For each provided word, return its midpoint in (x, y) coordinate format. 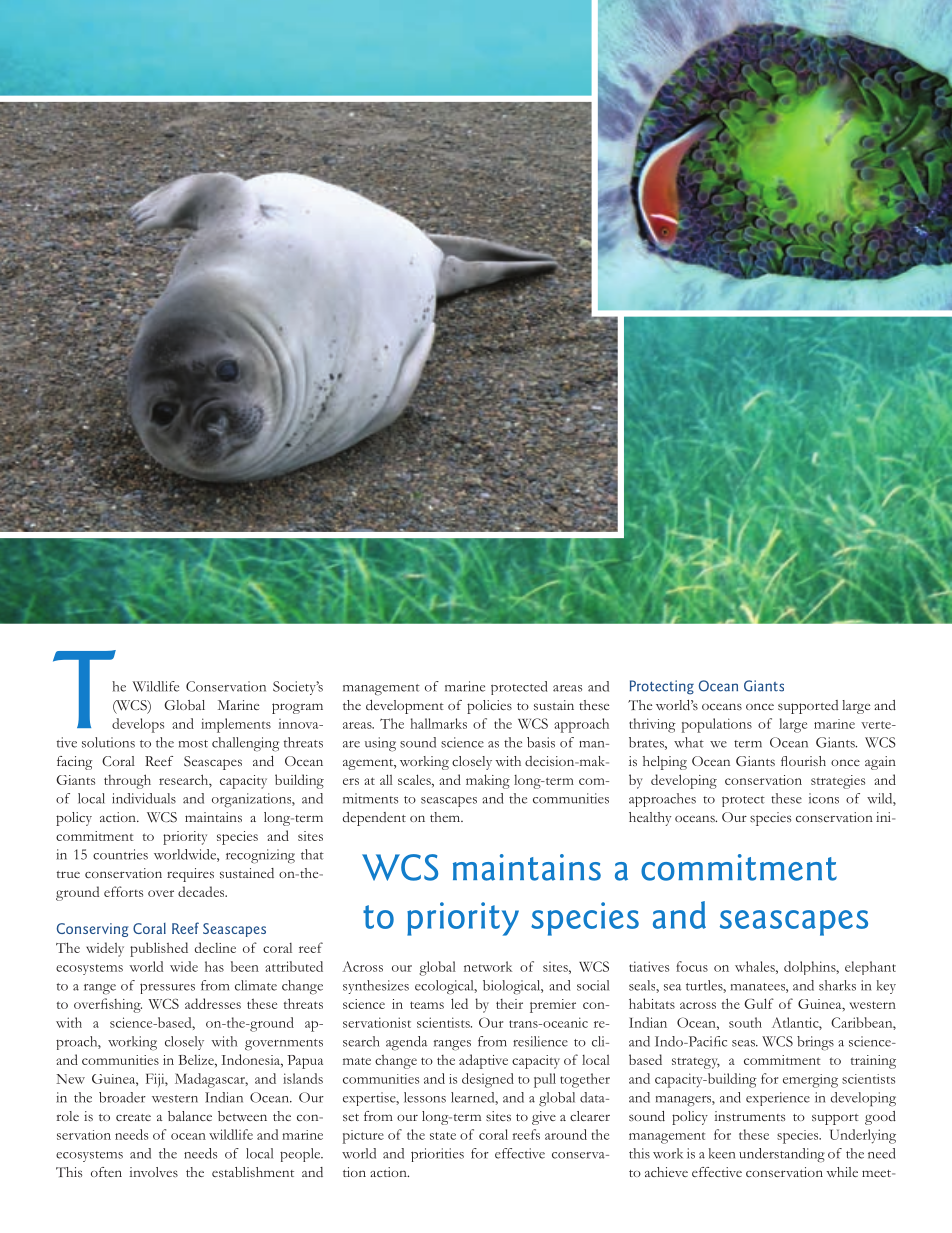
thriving (652, 725)
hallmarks (439, 723)
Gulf (759, 1003)
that (312, 854)
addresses (213, 1003)
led (459, 1003)
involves (153, 1172)
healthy (650, 819)
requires (190, 875)
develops (138, 725)
